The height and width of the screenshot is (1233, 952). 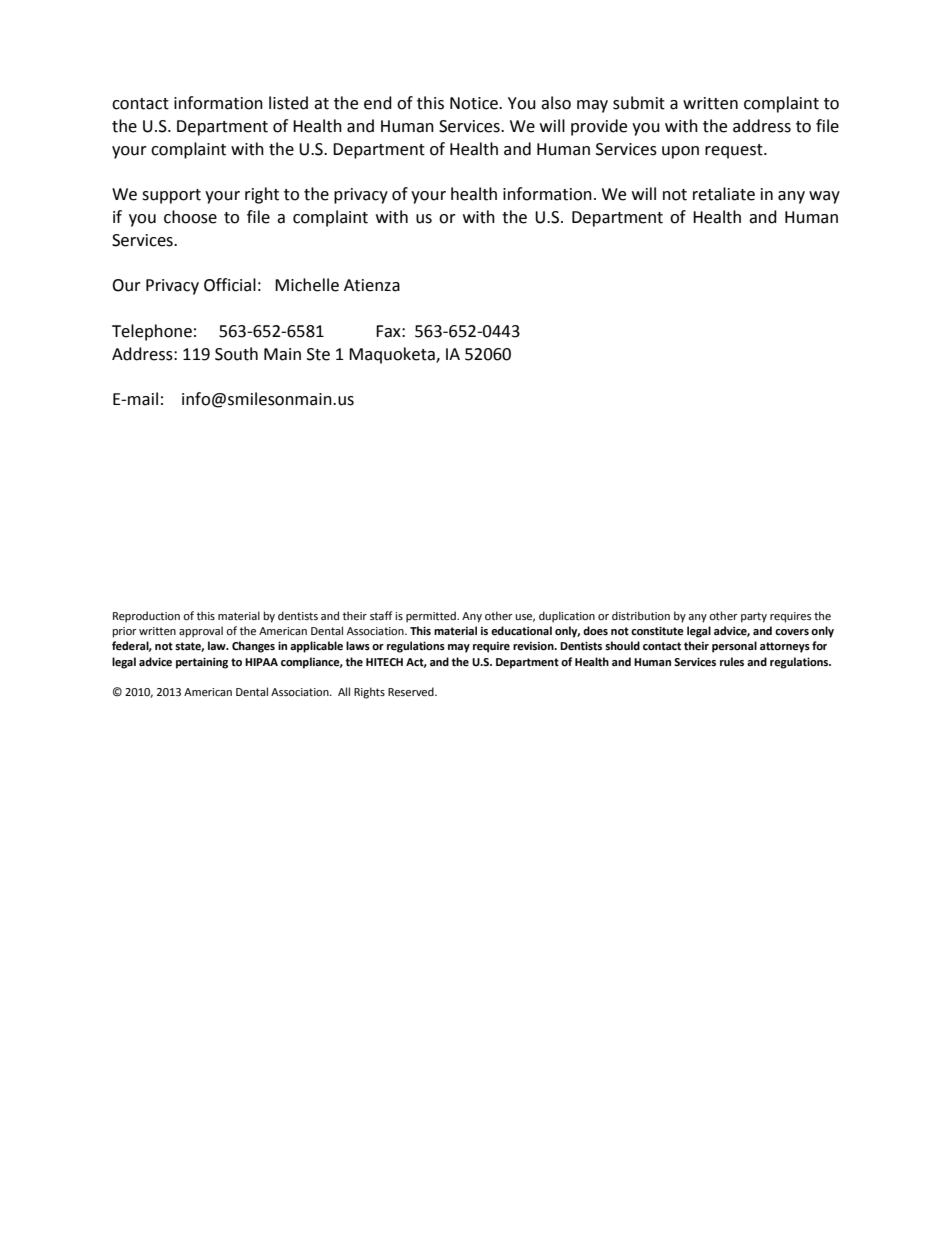 What do you see at coordinates (236, 354) in the screenshot?
I see `South` at bounding box center [236, 354].
